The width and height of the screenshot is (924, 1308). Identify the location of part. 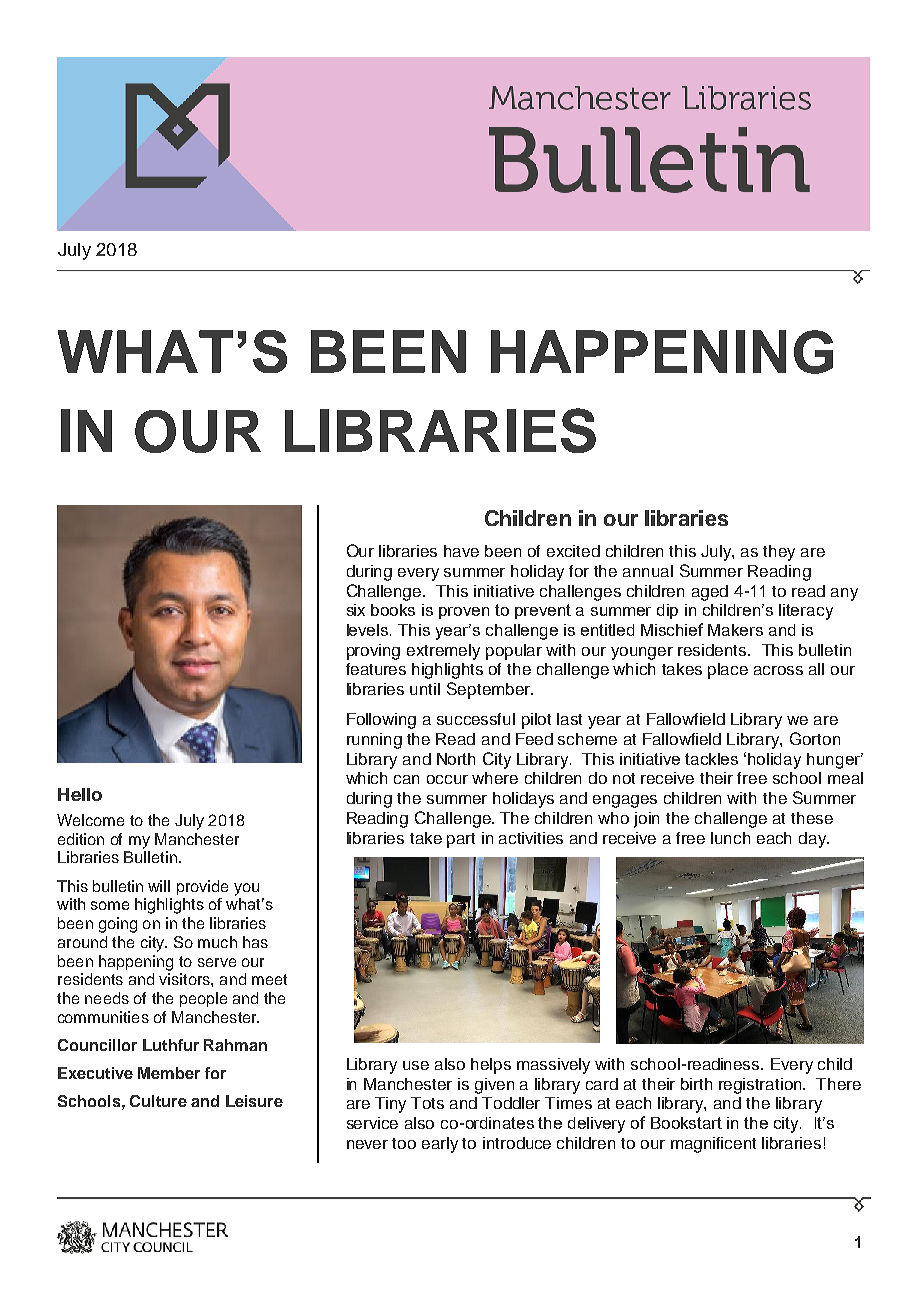
(461, 840).
